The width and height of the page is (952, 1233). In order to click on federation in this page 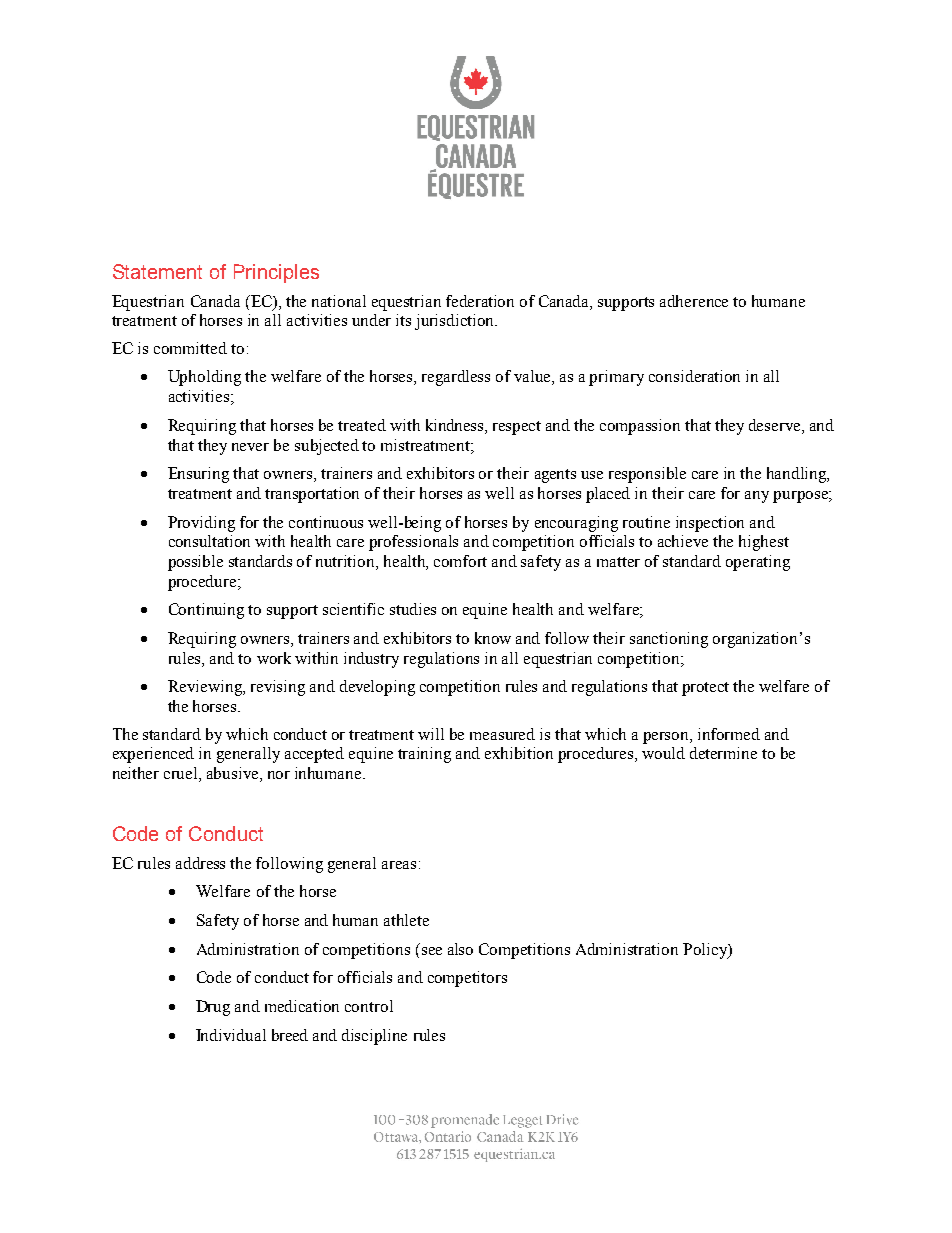, I will do `click(480, 301)`.
